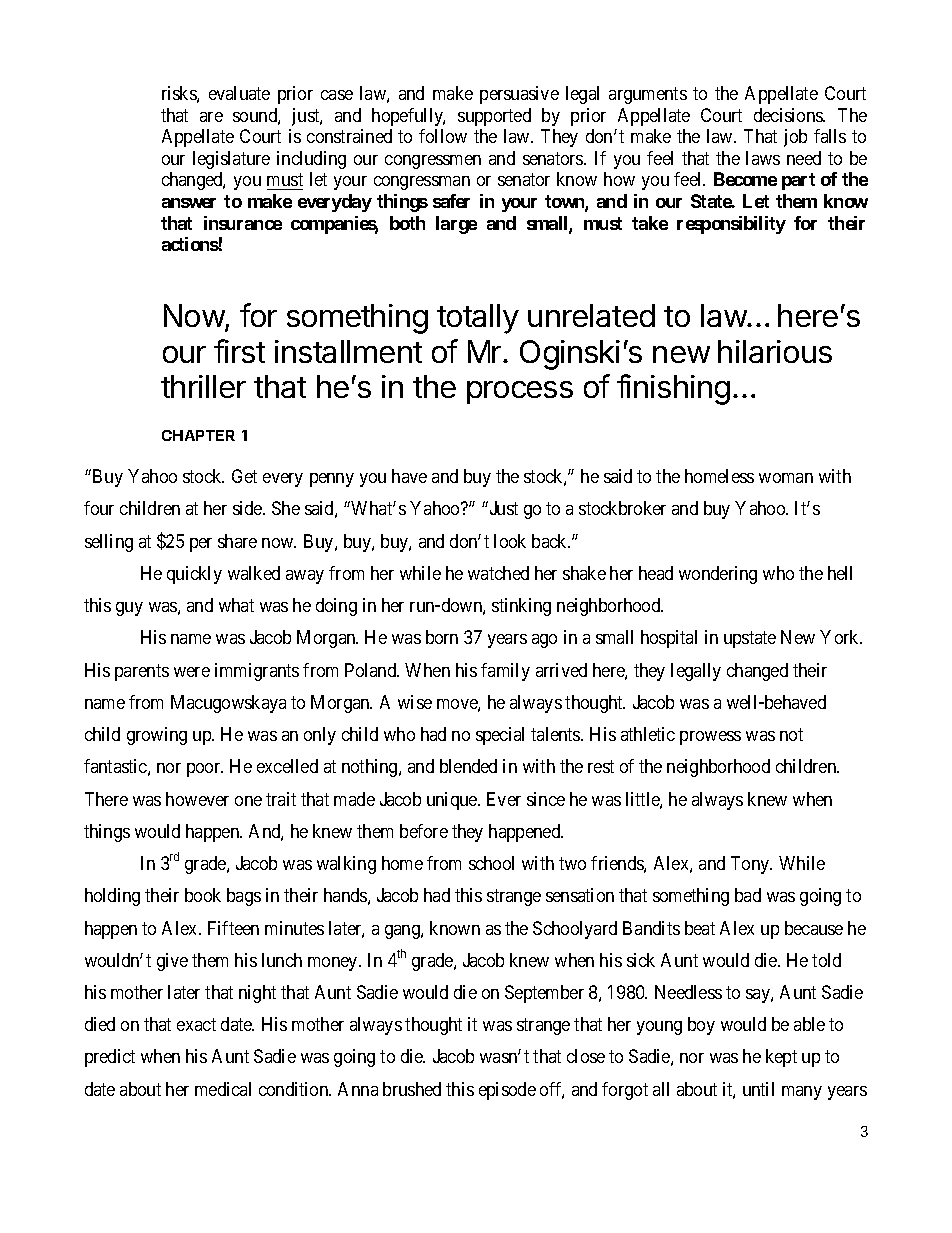 Image resolution: width=952 pixels, height=1233 pixels. I want to click on evaluate, so click(239, 93).
